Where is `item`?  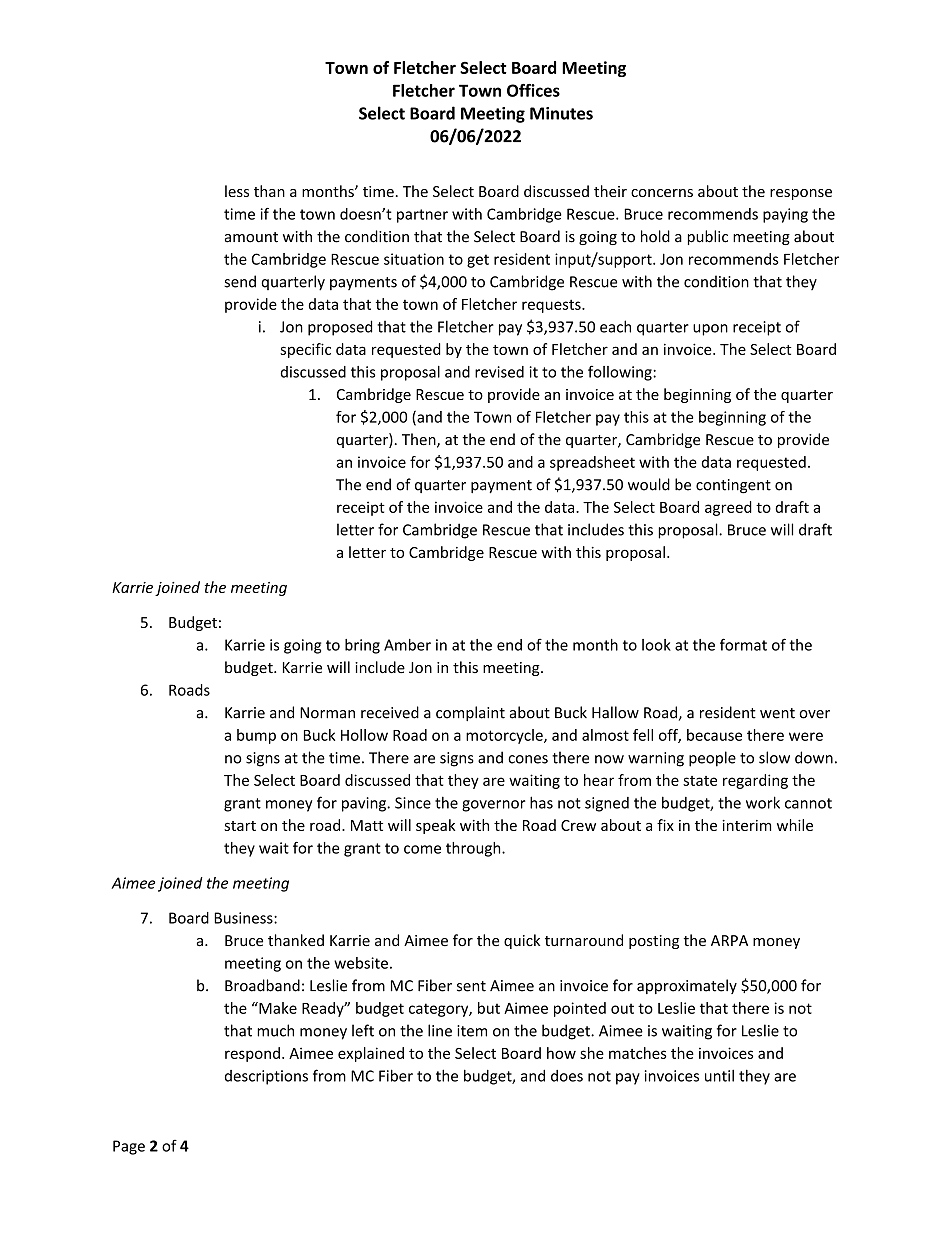 item is located at coordinates (472, 1031).
